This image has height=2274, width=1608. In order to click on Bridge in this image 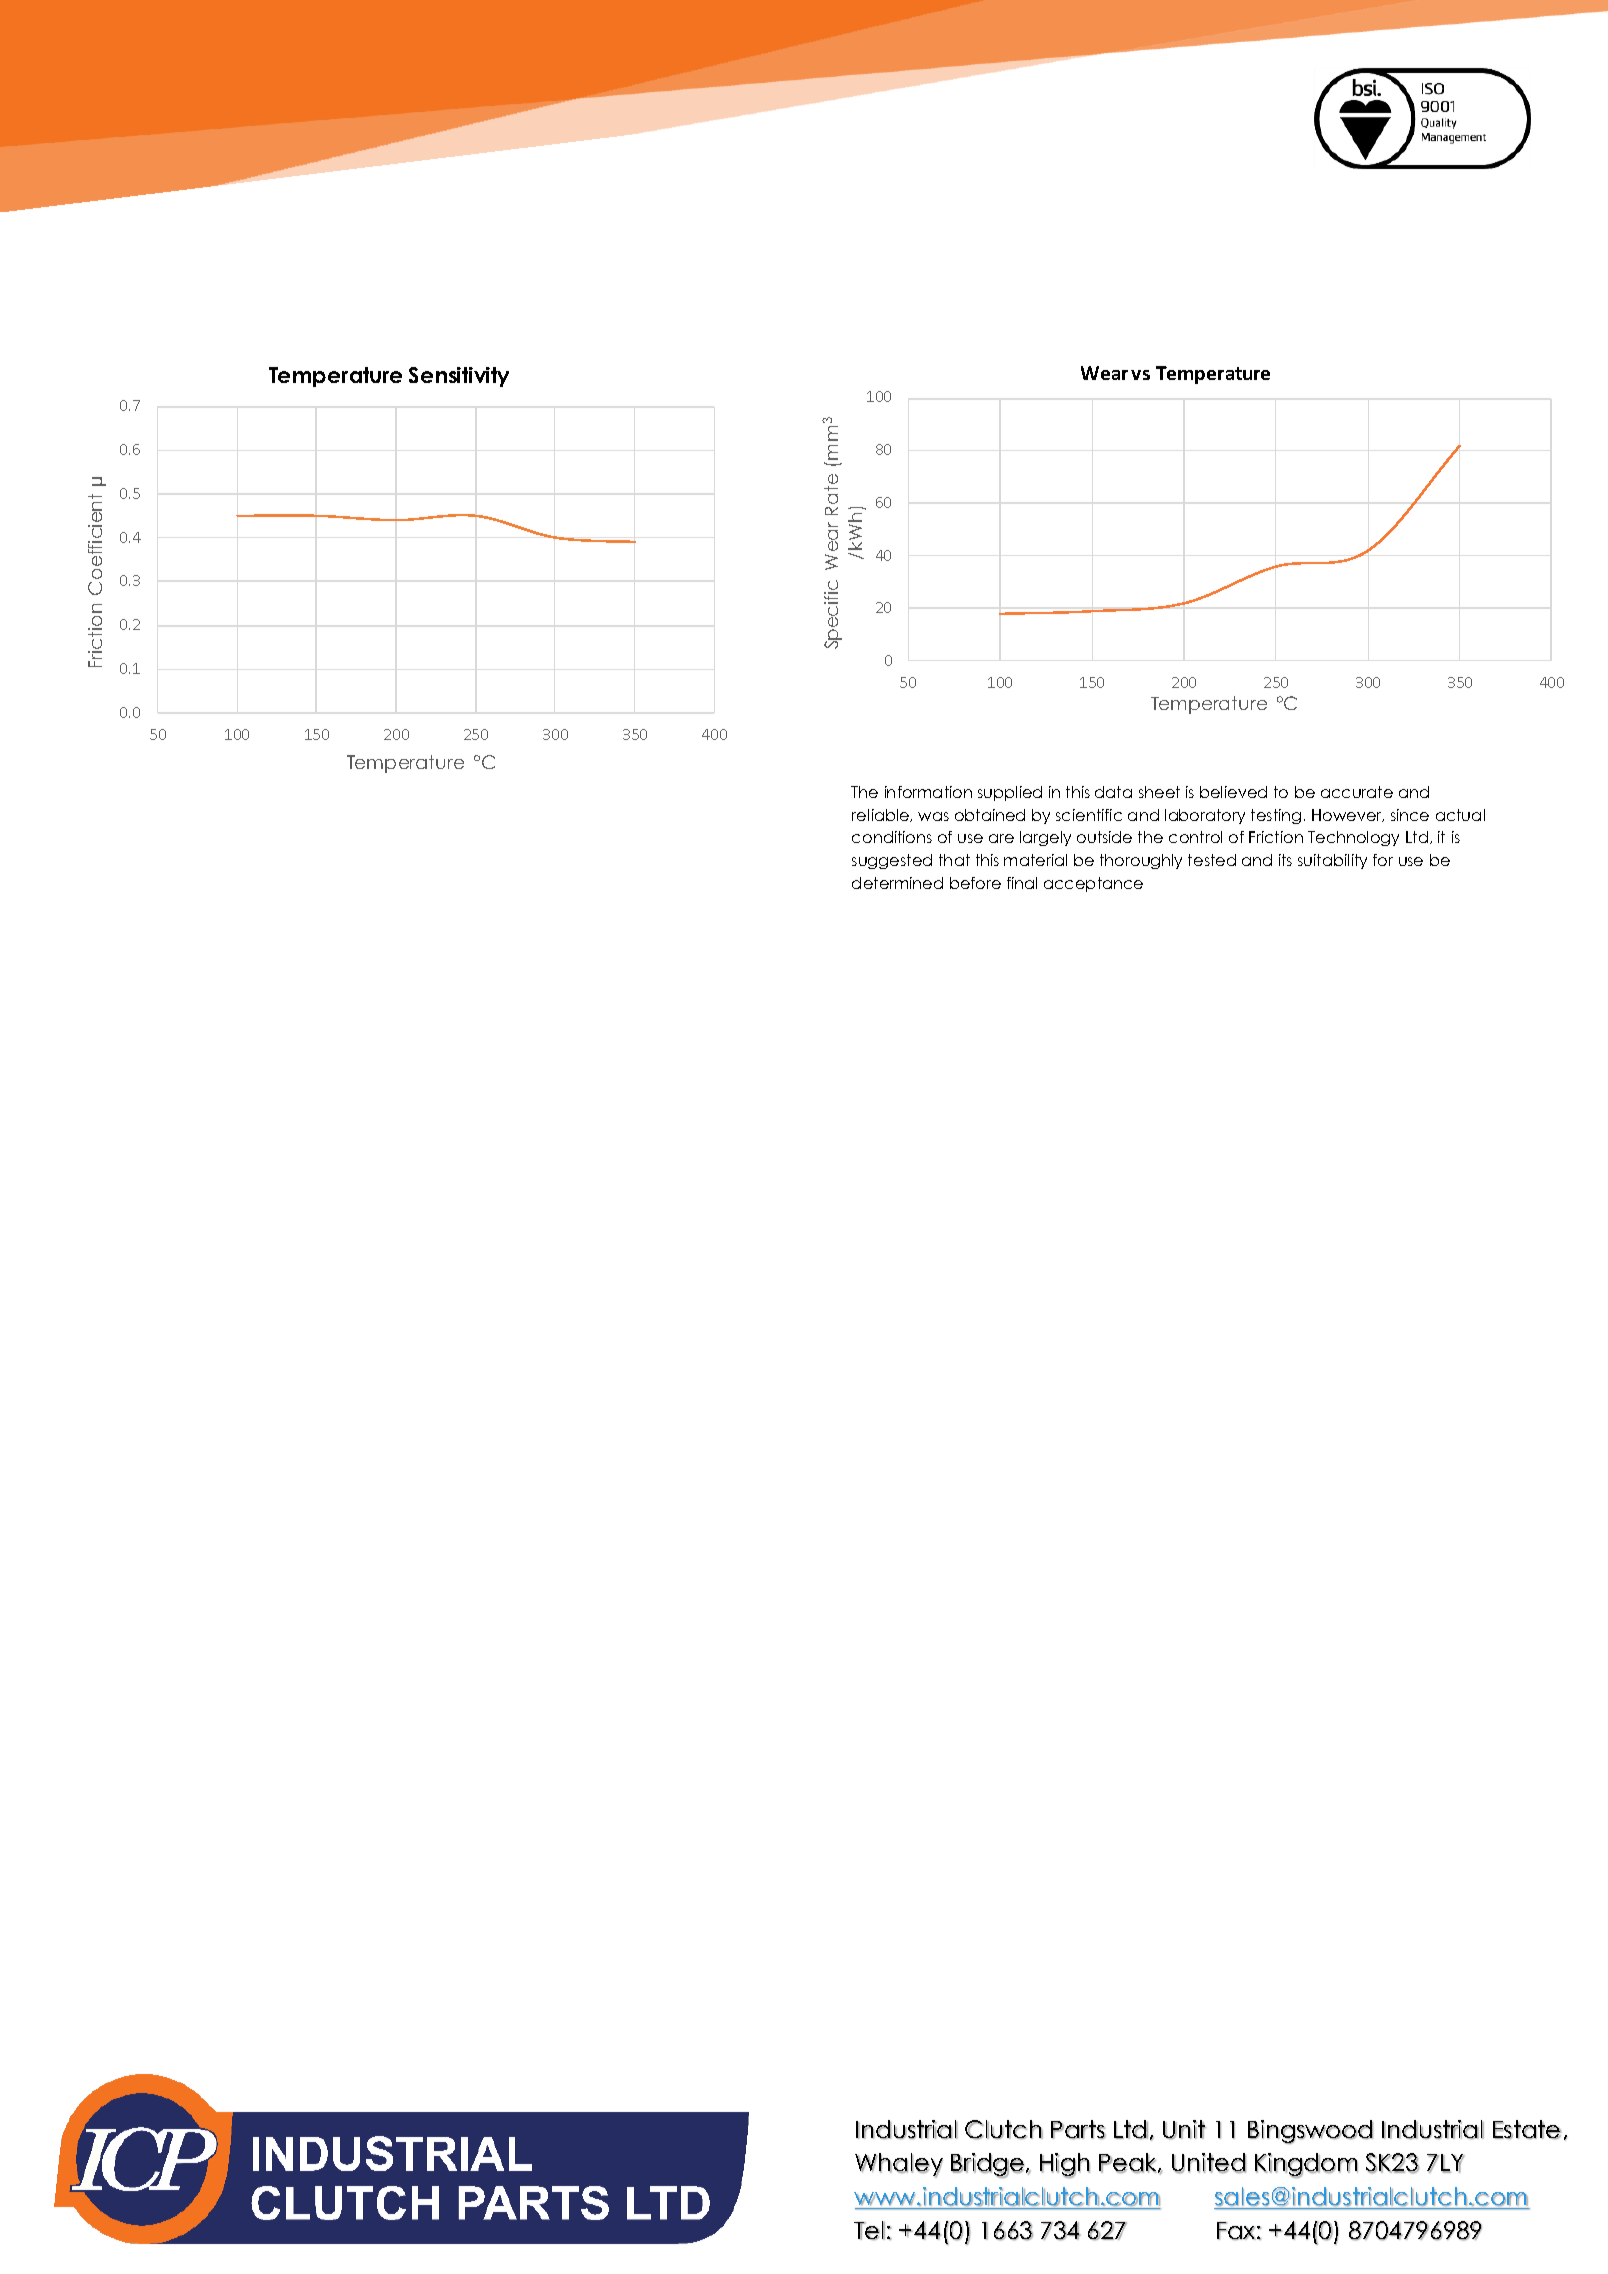, I will do `click(987, 2165)`.
